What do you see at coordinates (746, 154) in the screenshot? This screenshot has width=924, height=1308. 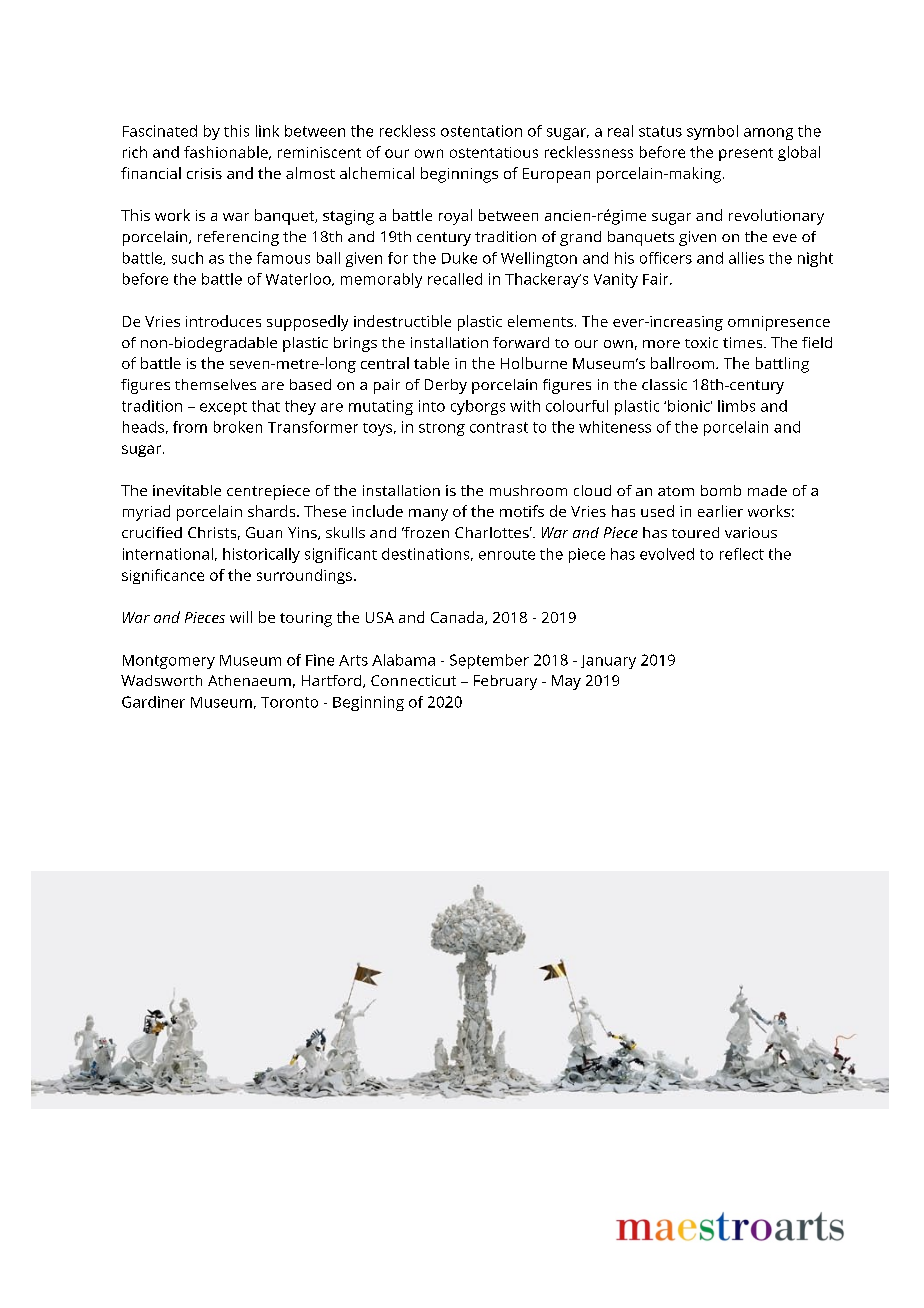 I see `present` at bounding box center [746, 154].
